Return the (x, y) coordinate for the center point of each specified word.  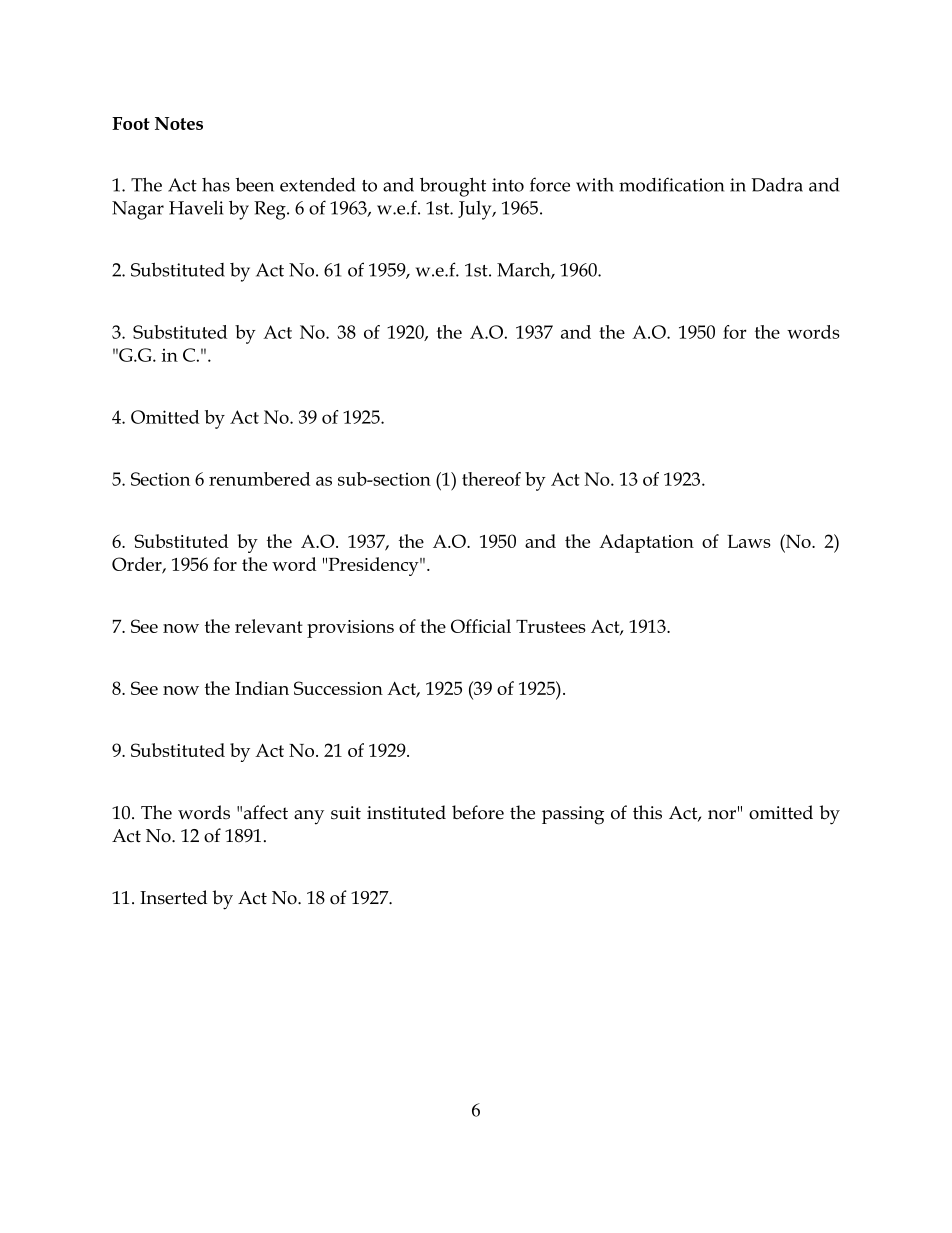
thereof (491, 479)
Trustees (551, 626)
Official (481, 626)
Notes (179, 123)
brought (453, 187)
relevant (269, 626)
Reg (271, 210)
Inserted (173, 897)
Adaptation (646, 543)
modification (671, 184)
